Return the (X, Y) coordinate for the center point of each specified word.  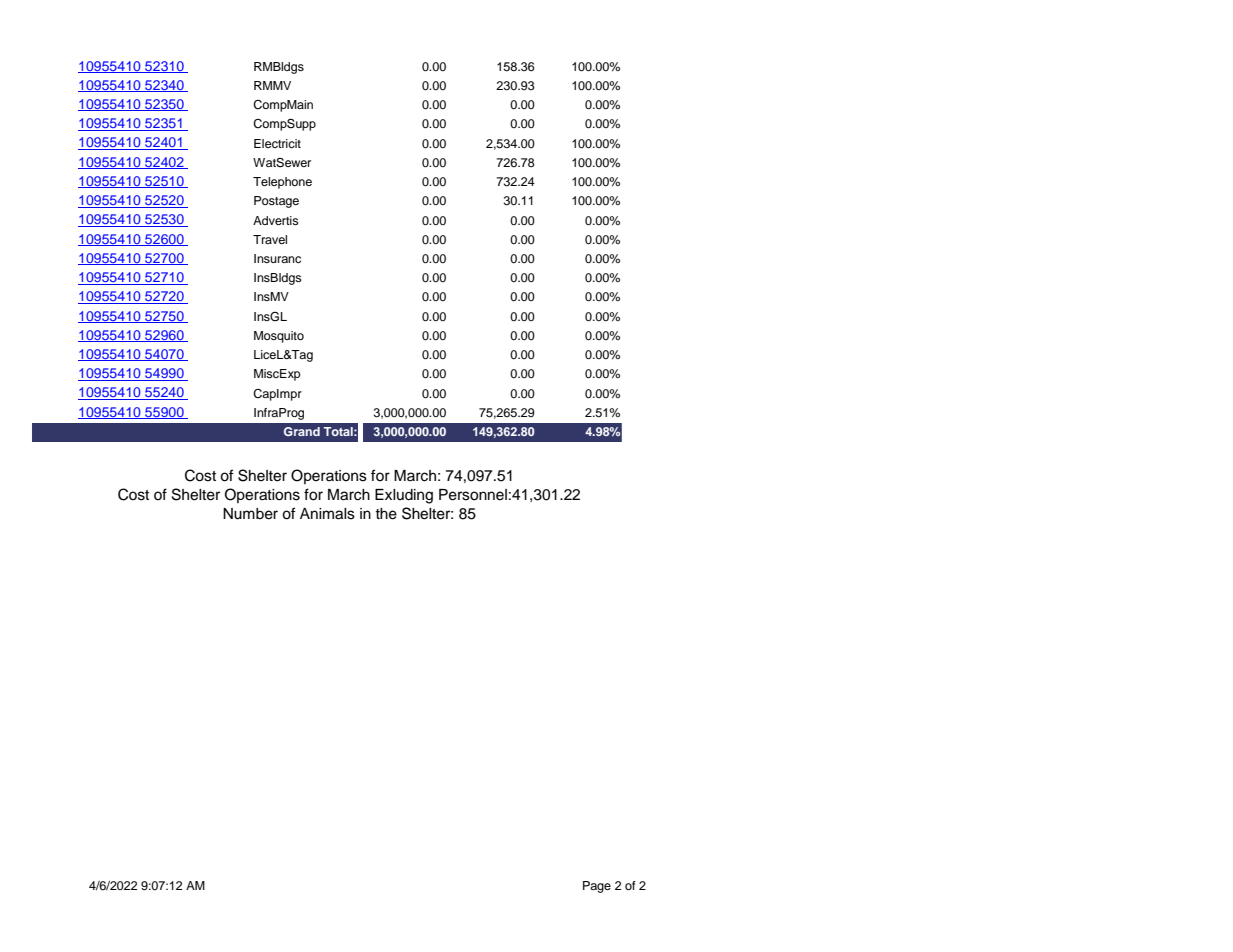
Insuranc (277, 258)
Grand (302, 431)
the (386, 514)
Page (597, 887)
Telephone (282, 183)
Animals (327, 514)
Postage (276, 202)
